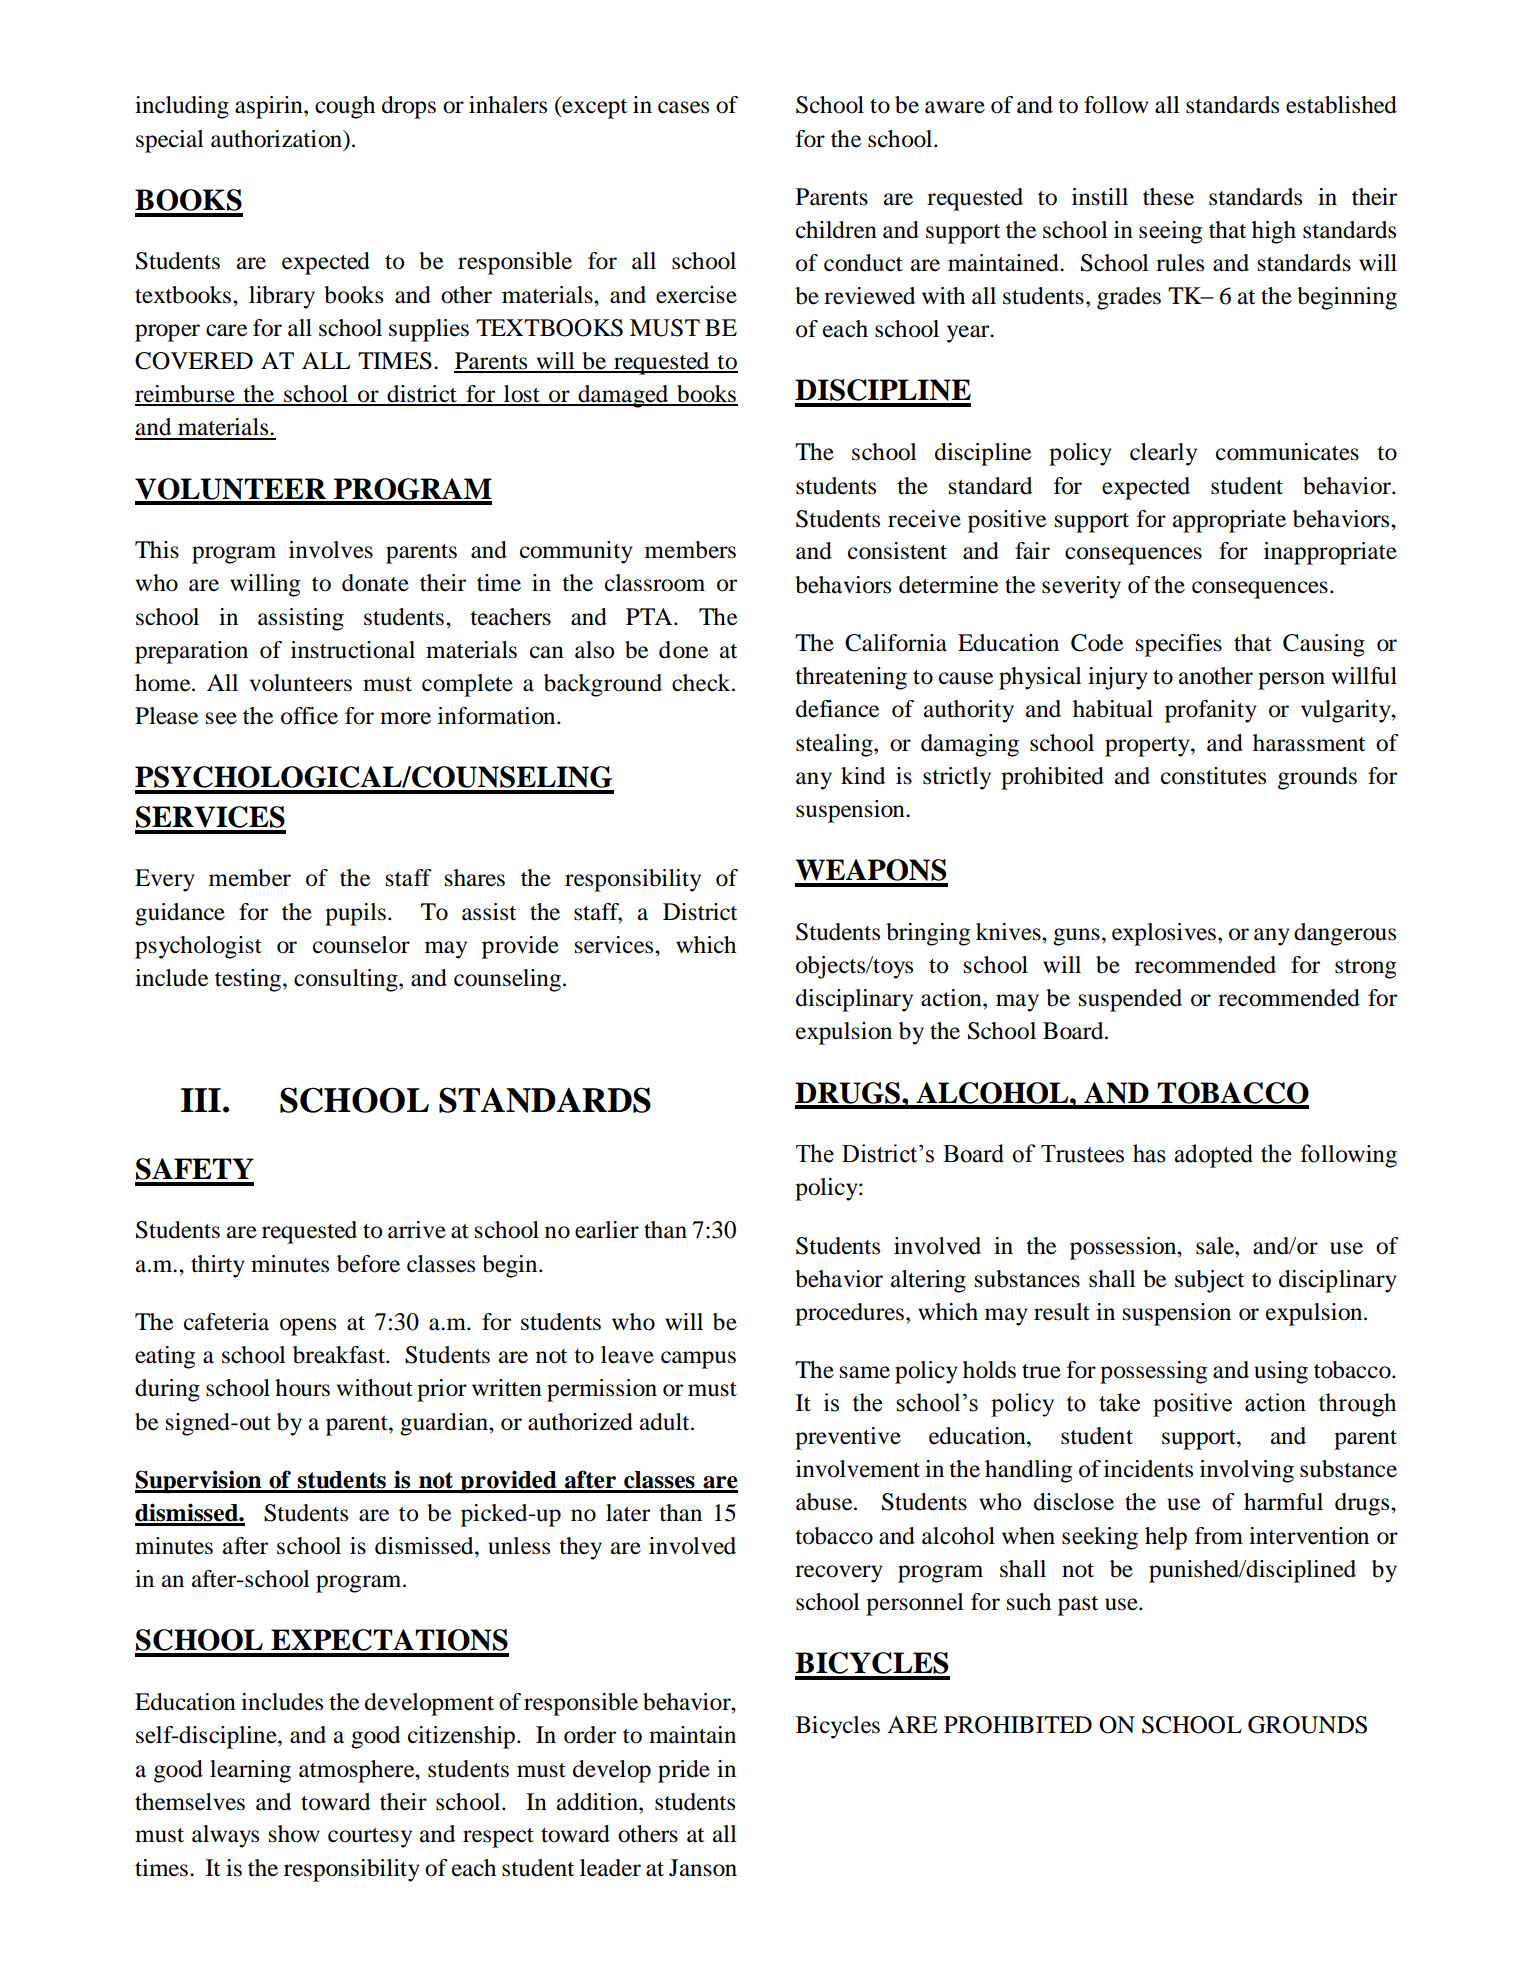 The width and height of the image is (1533, 1984). Describe the element at coordinates (702, 683) in the image. I see `check` at that location.
